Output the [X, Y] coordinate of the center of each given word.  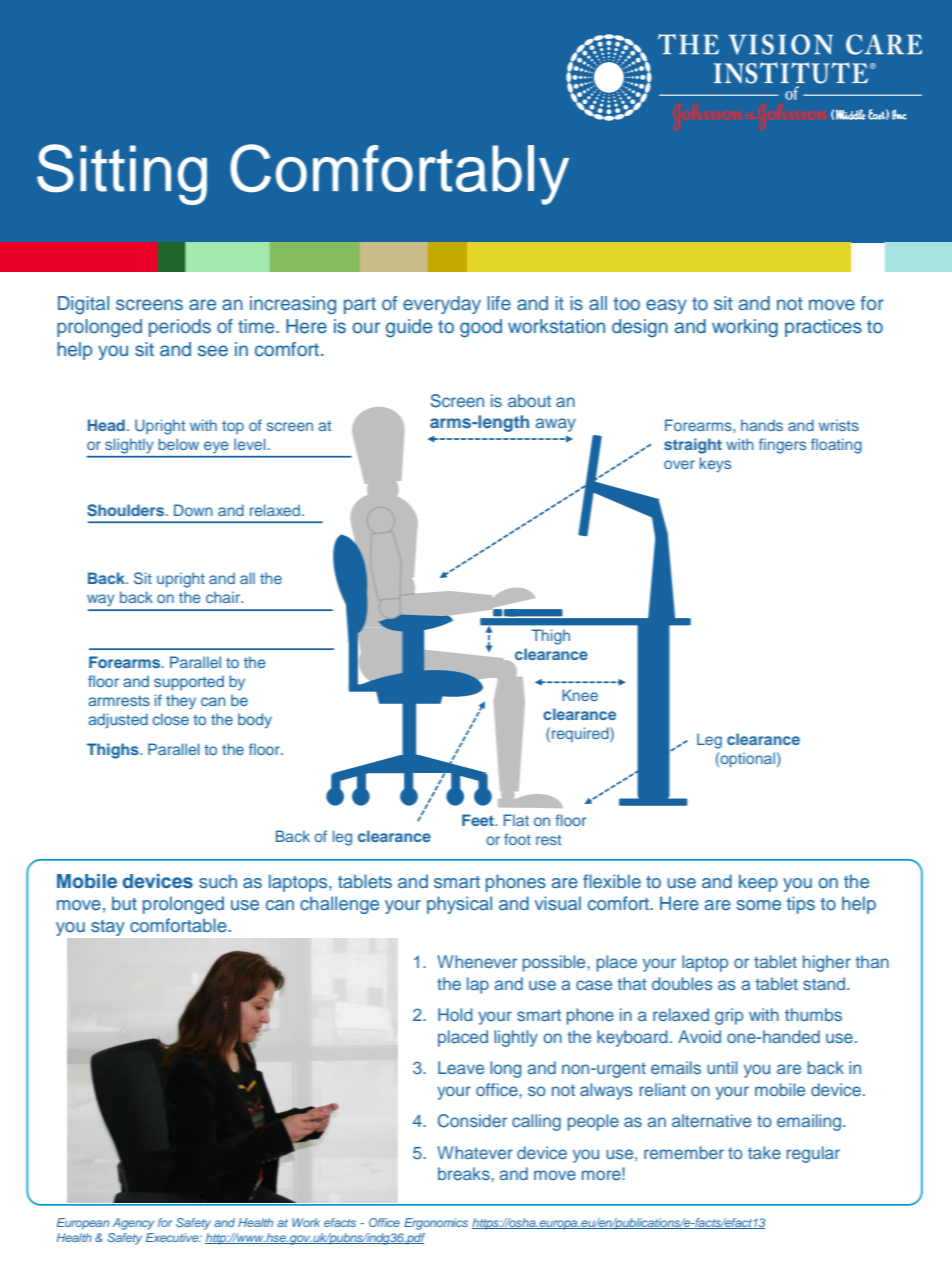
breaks [465, 1173]
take [764, 1152]
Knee [580, 695]
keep [758, 883]
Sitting [122, 174]
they [181, 702]
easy [666, 306]
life [499, 303]
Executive [173, 1237]
